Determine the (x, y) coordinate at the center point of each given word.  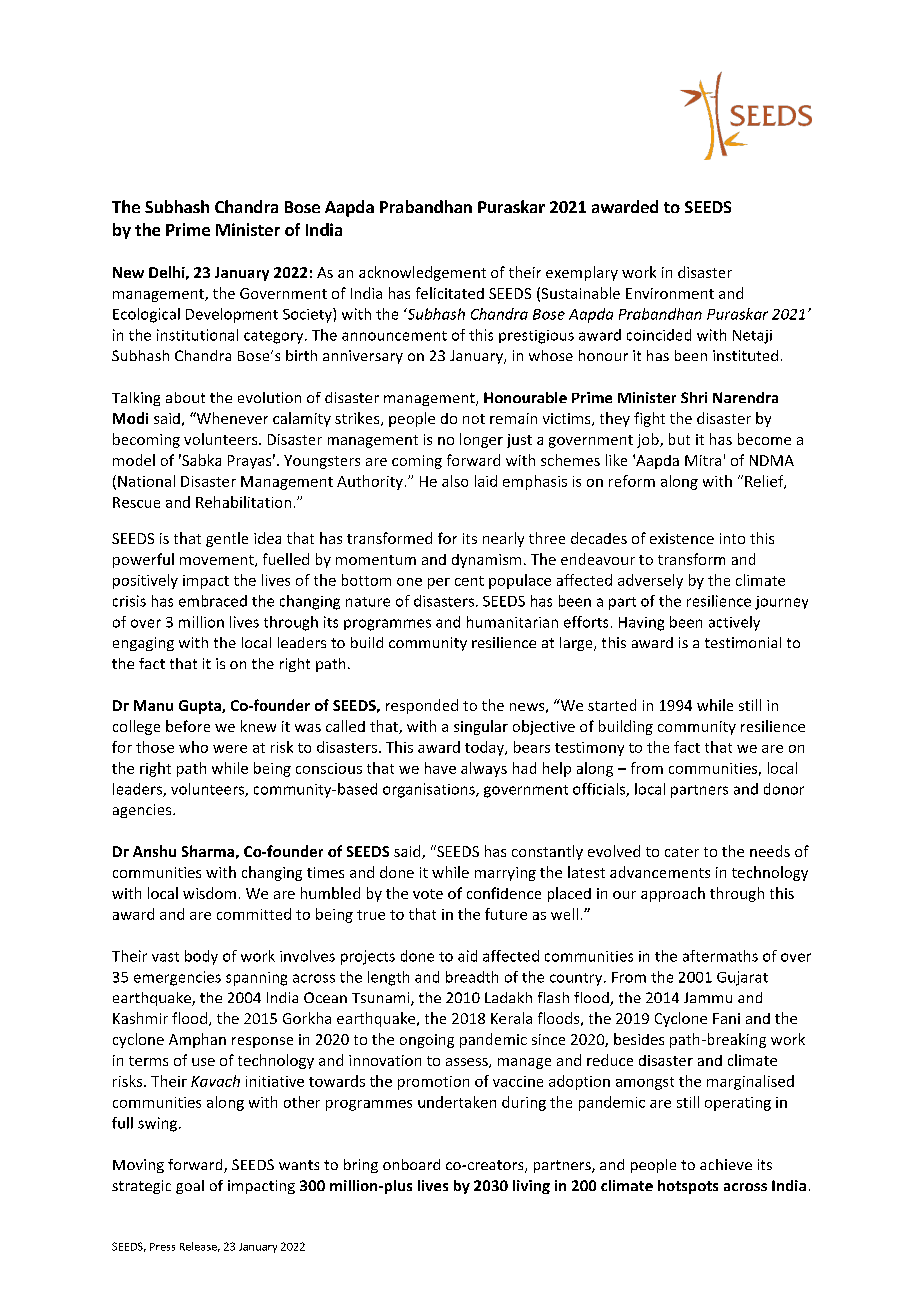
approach (673, 894)
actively (734, 623)
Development (232, 315)
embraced (213, 601)
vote (428, 894)
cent (469, 581)
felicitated (450, 293)
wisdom (209, 893)
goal (190, 1187)
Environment (670, 293)
